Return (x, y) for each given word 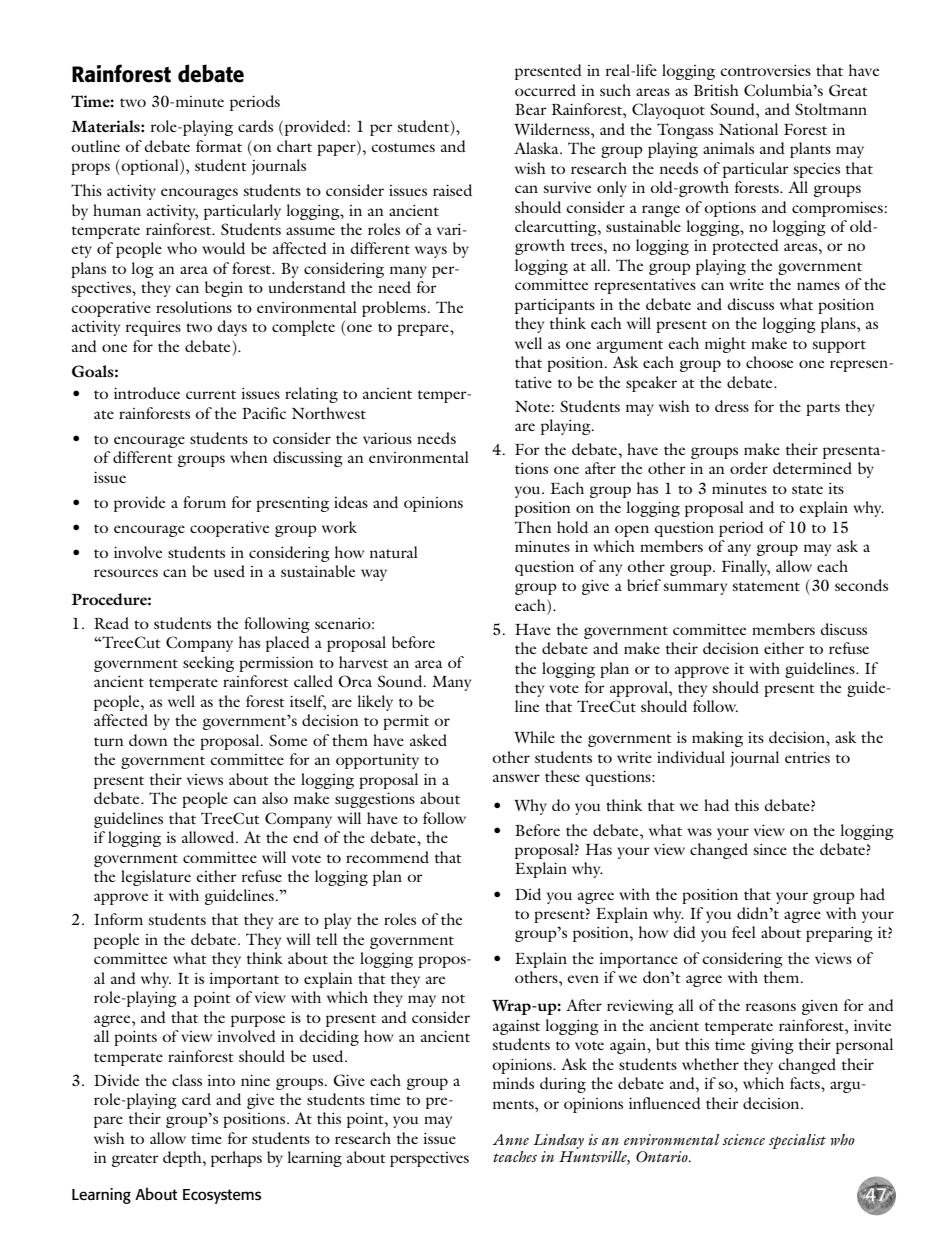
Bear (531, 109)
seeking (208, 664)
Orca (355, 681)
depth (183, 1159)
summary (695, 589)
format (219, 146)
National (748, 129)
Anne (510, 1139)
